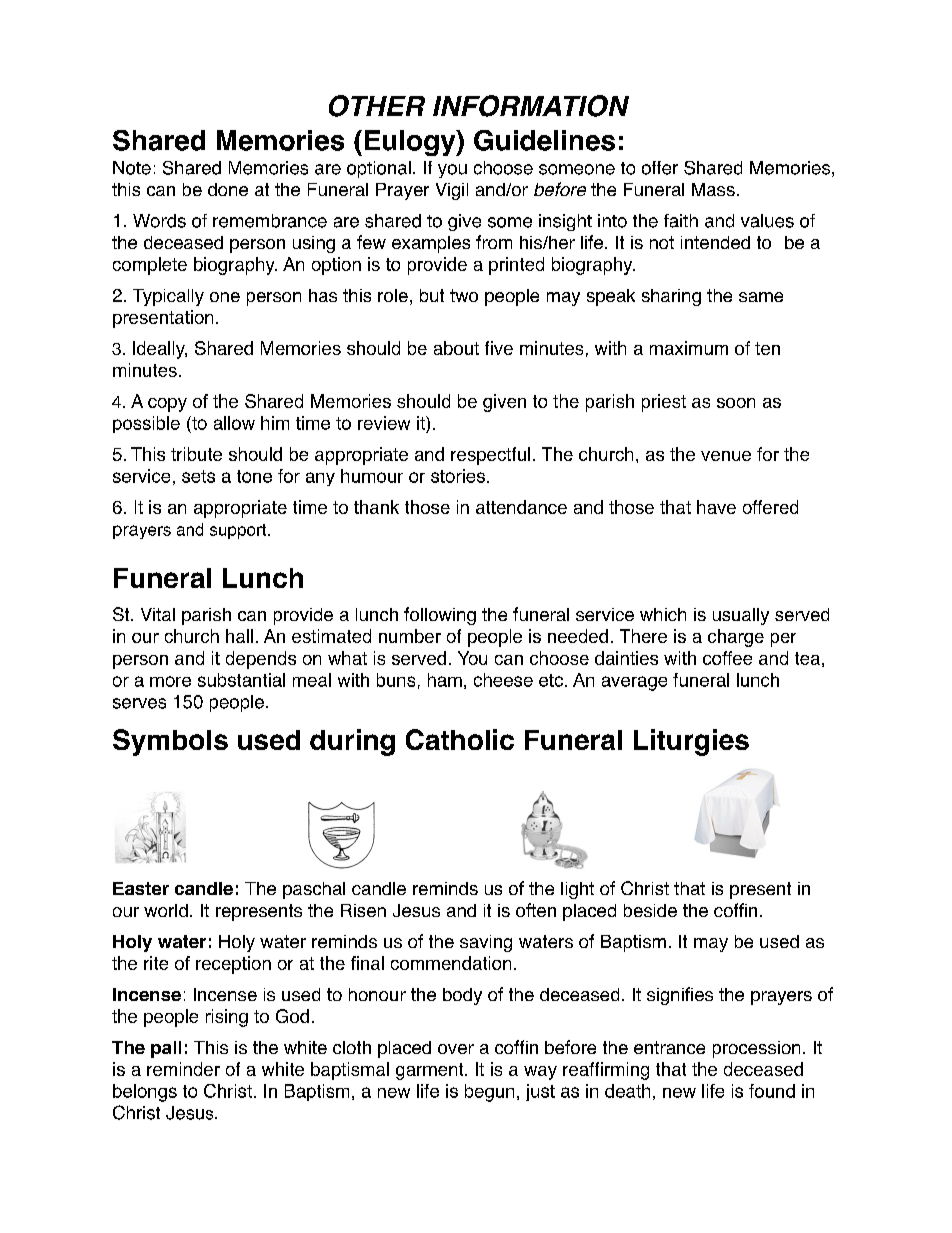 The width and height of the page is (952, 1233). Describe the element at coordinates (452, 191) in the page. I see `Vigil` at that location.
